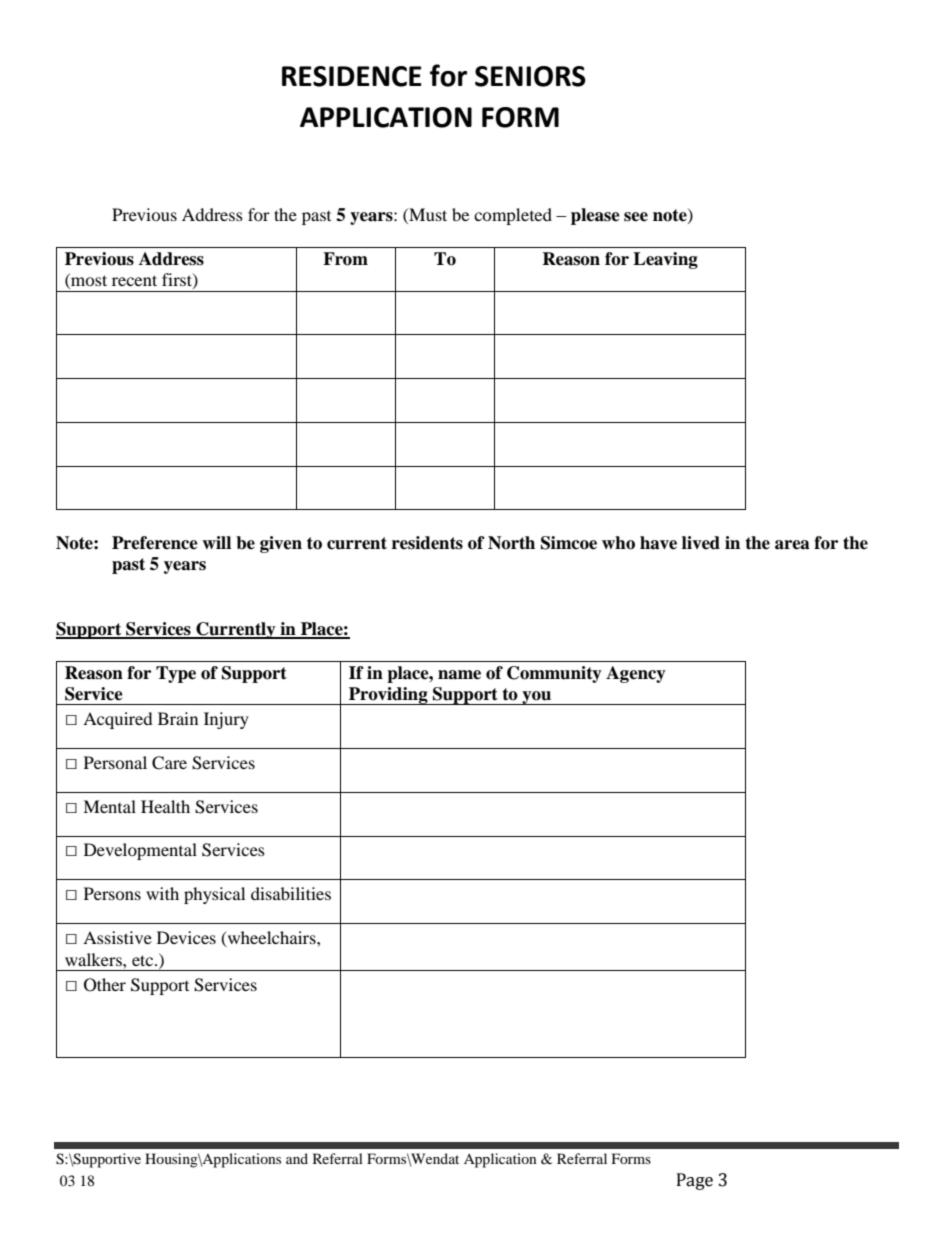 Image resolution: width=952 pixels, height=1233 pixels. I want to click on disabilities, so click(291, 893).
